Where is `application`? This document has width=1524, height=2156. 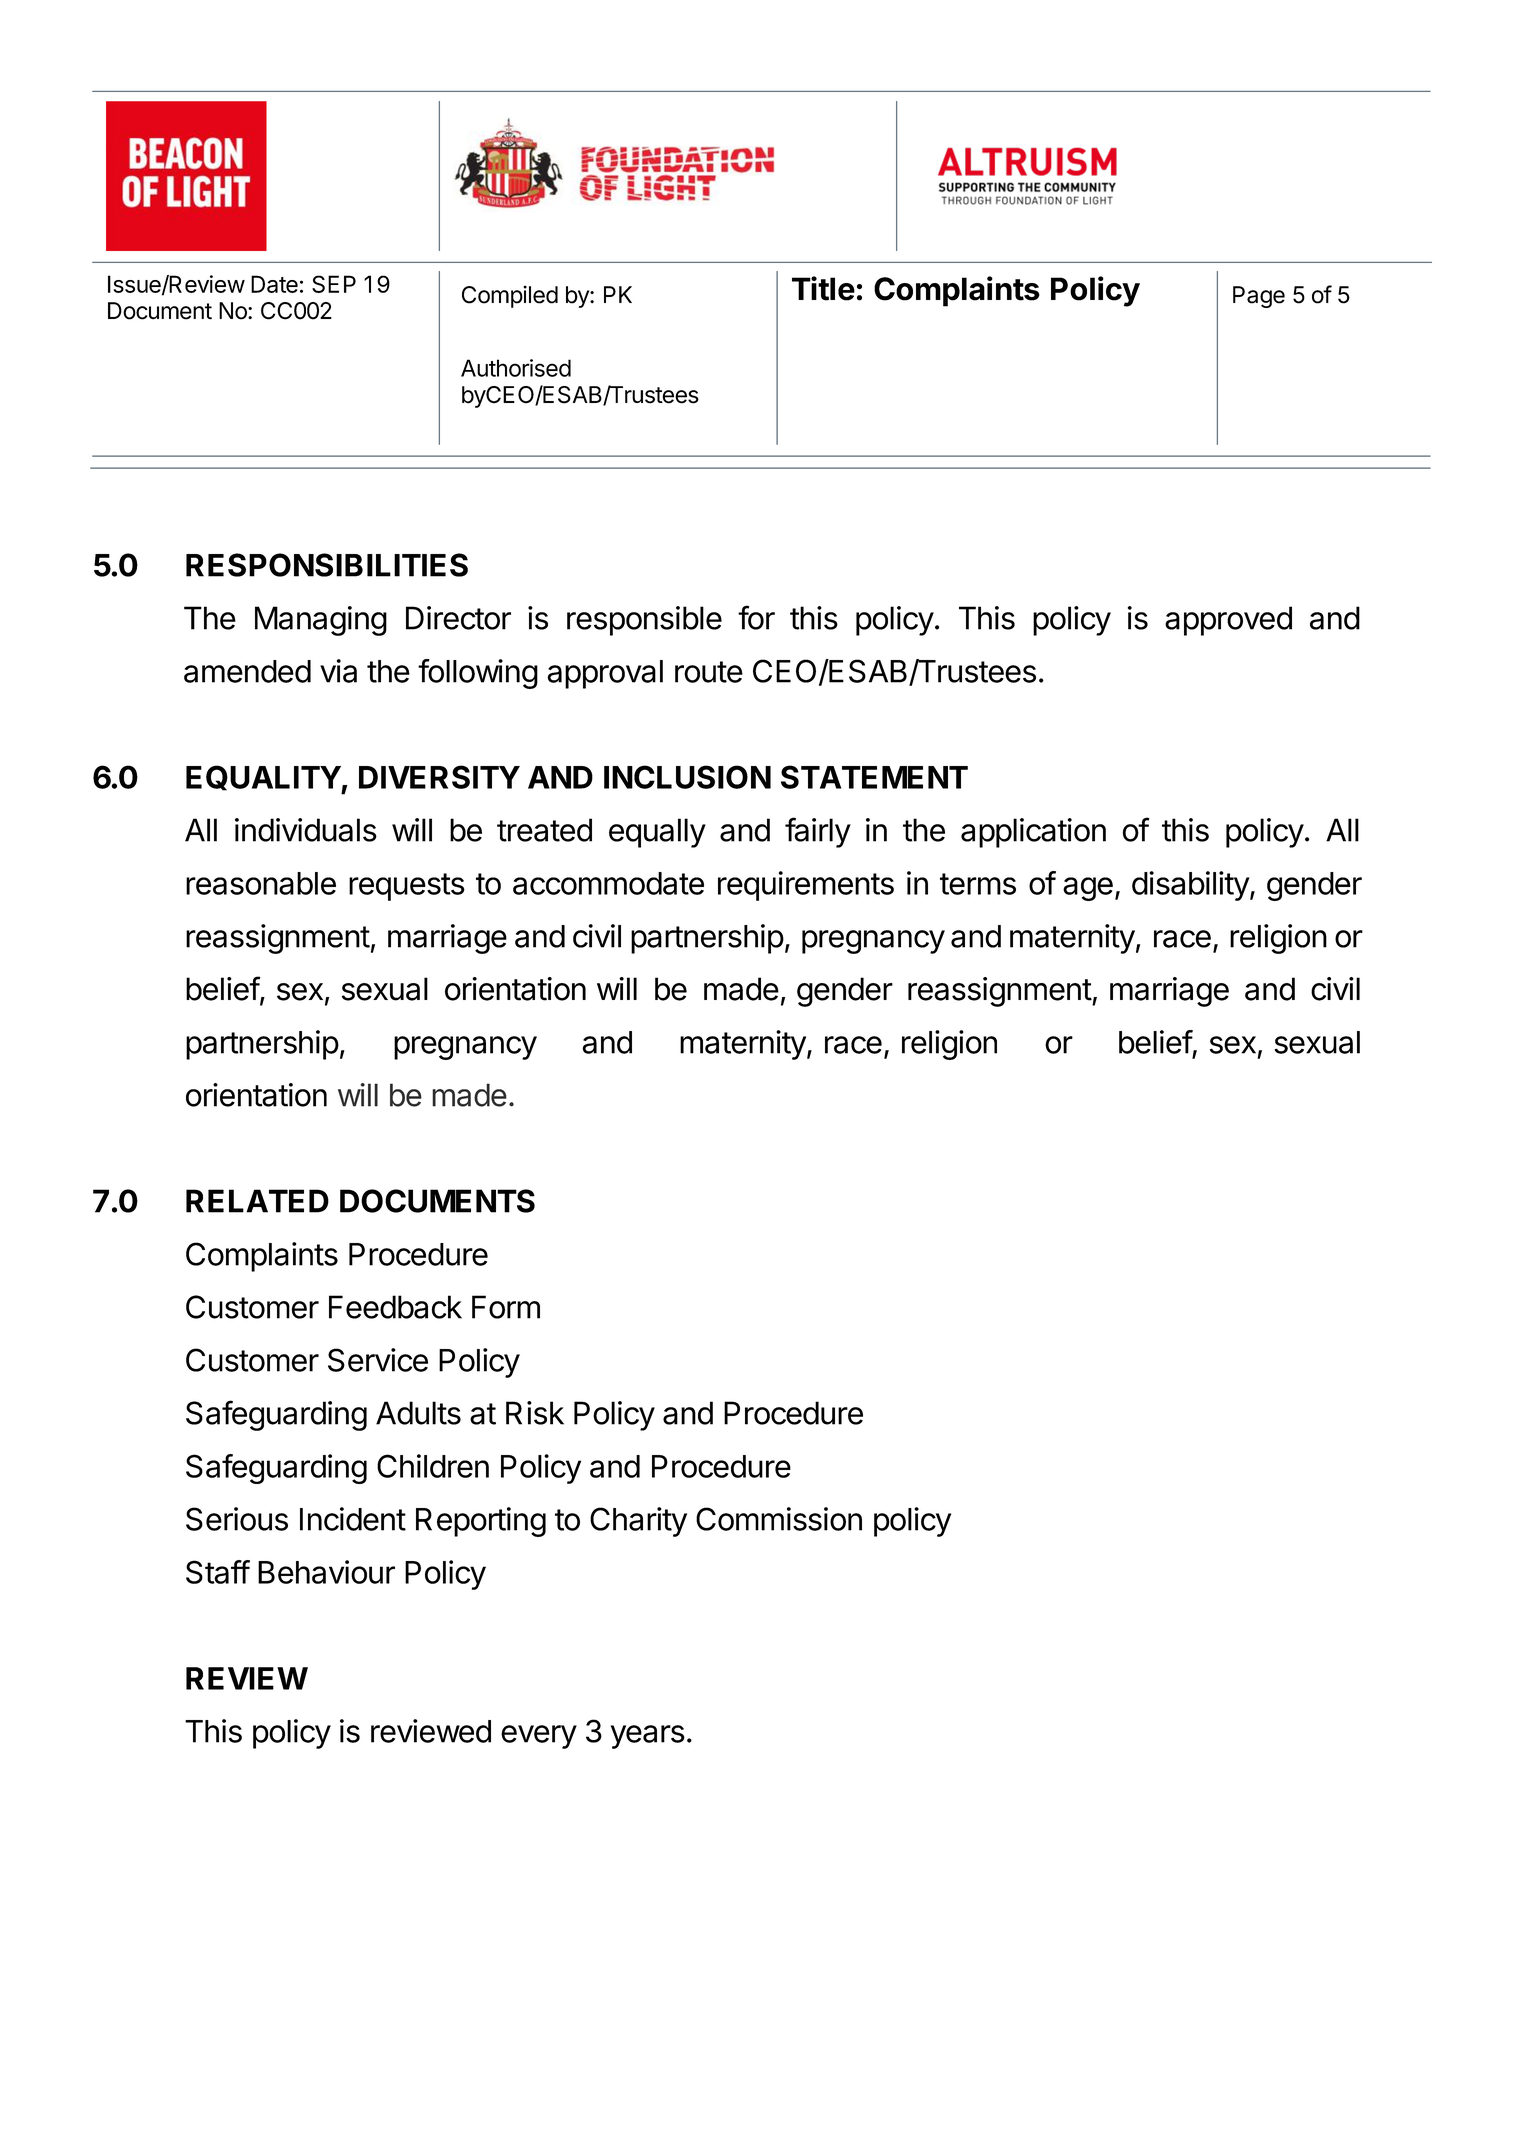 application is located at coordinates (1033, 833).
